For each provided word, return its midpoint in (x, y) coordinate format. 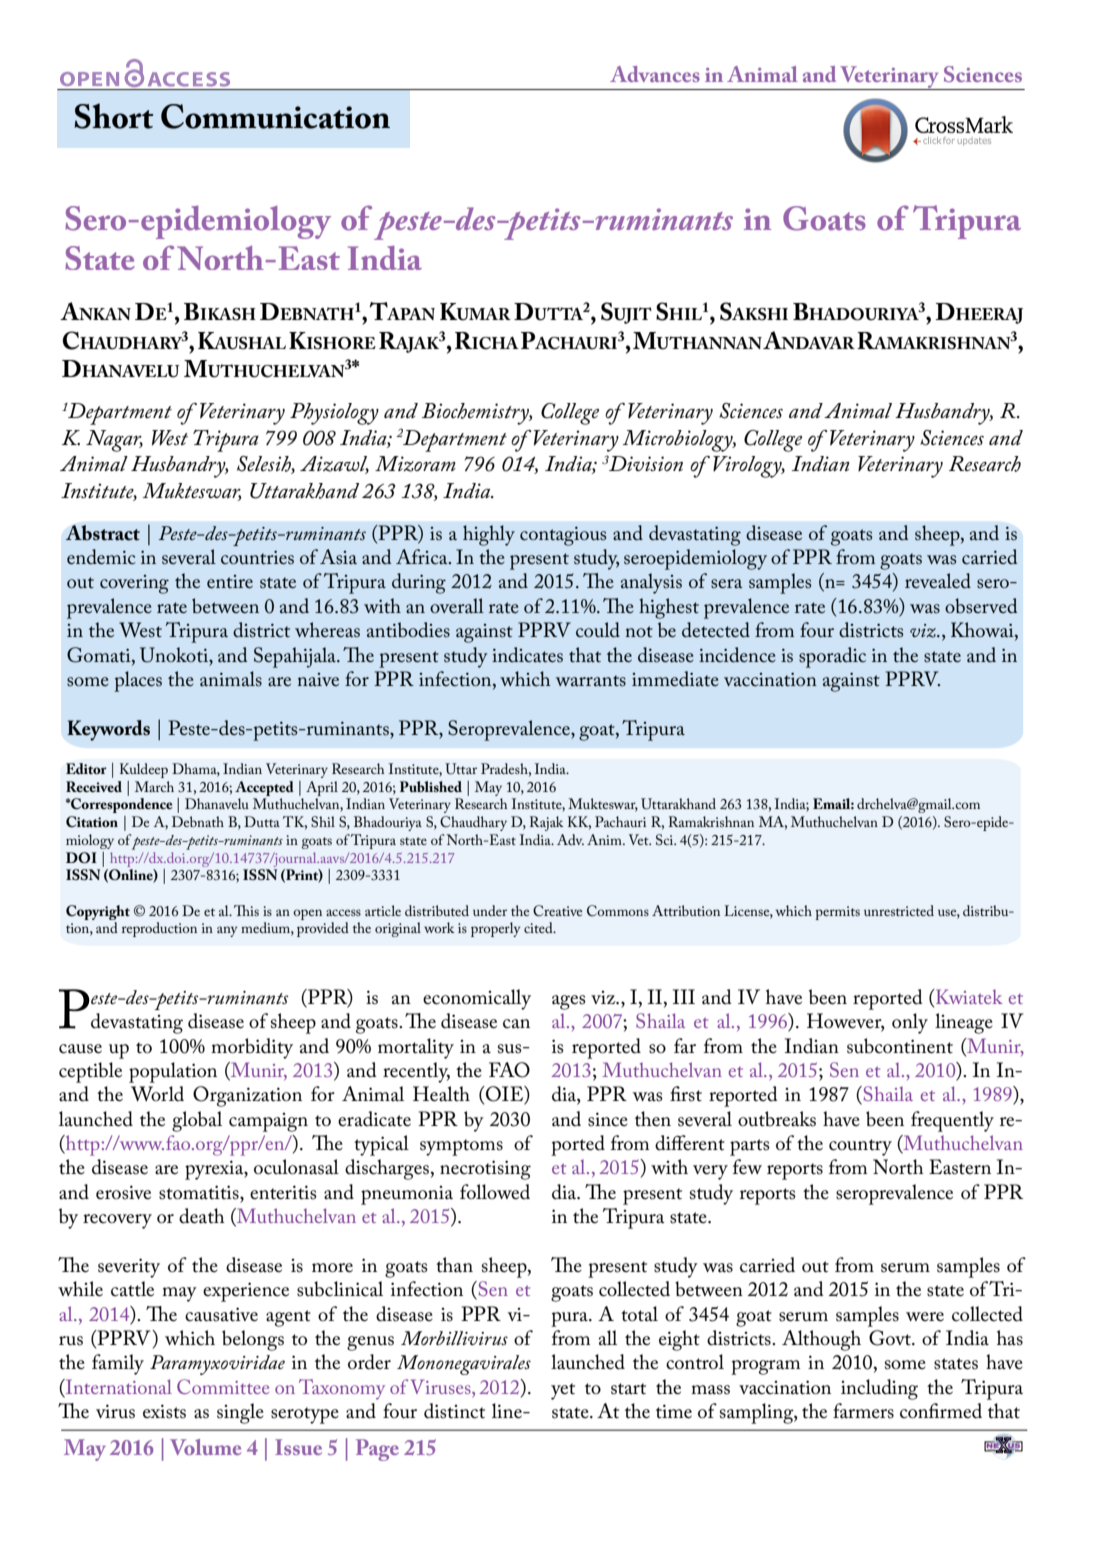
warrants (591, 681)
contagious (563, 536)
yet (563, 1391)
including (879, 1389)
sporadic (832, 657)
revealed (938, 581)
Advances (655, 74)
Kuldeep (144, 770)
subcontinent (900, 1046)
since (608, 1119)
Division (646, 464)
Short (114, 116)
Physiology (334, 414)
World (157, 1094)
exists (164, 1411)
